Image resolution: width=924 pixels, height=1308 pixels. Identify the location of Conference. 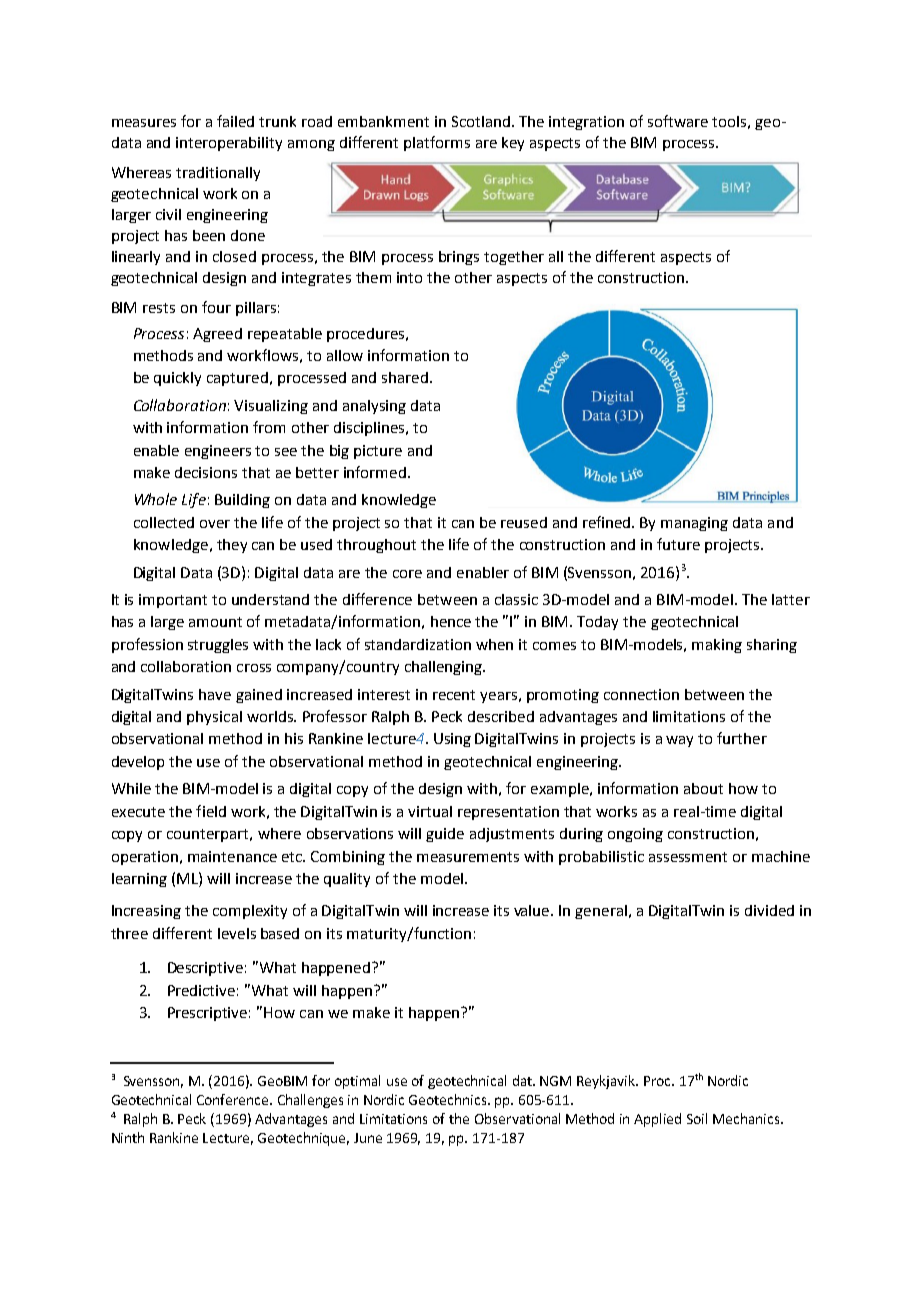
(234, 1099).
